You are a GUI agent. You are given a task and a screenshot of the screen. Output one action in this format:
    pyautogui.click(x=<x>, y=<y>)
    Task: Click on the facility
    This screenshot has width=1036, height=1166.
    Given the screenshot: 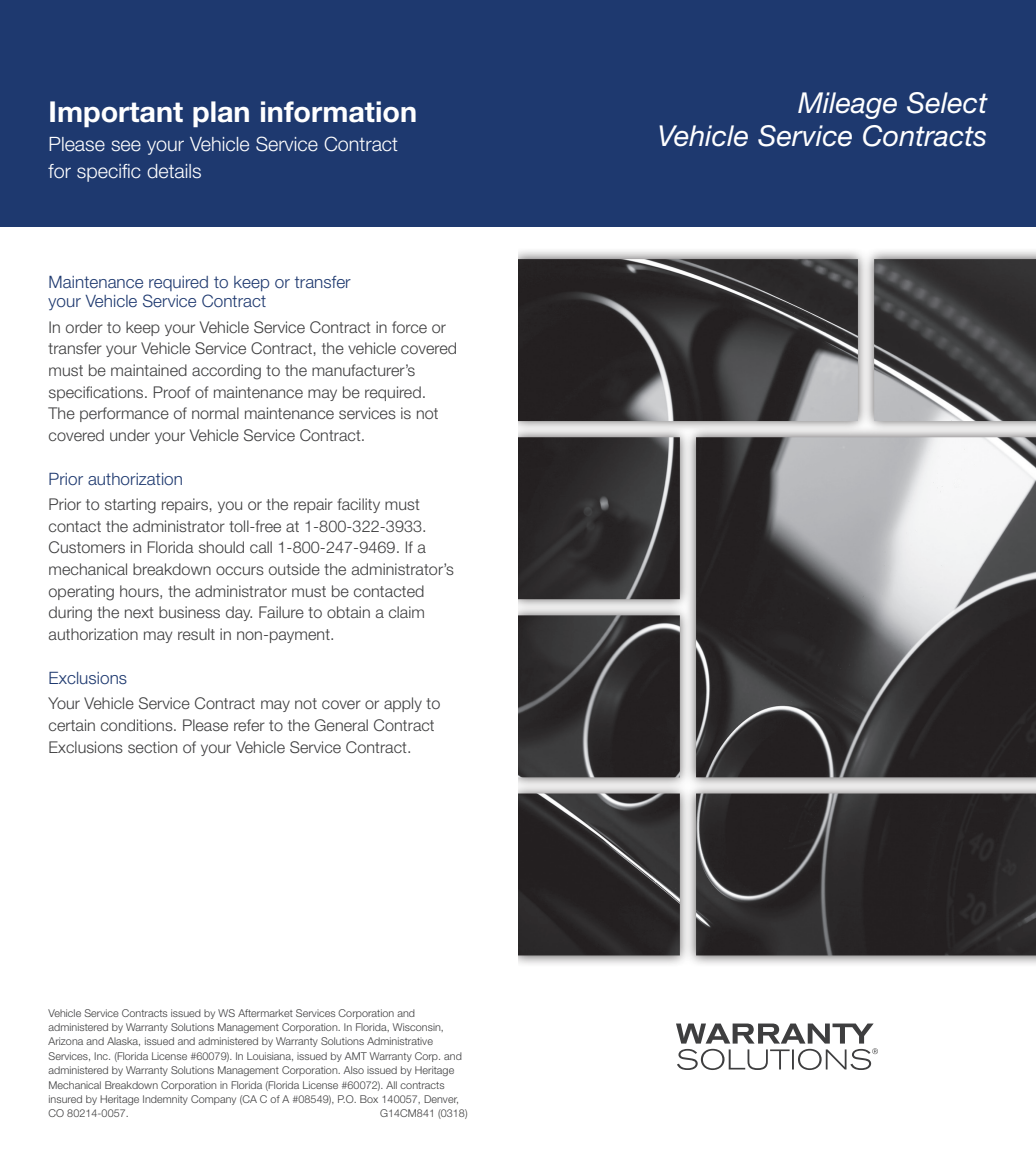 What is the action you would take?
    pyautogui.click(x=358, y=505)
